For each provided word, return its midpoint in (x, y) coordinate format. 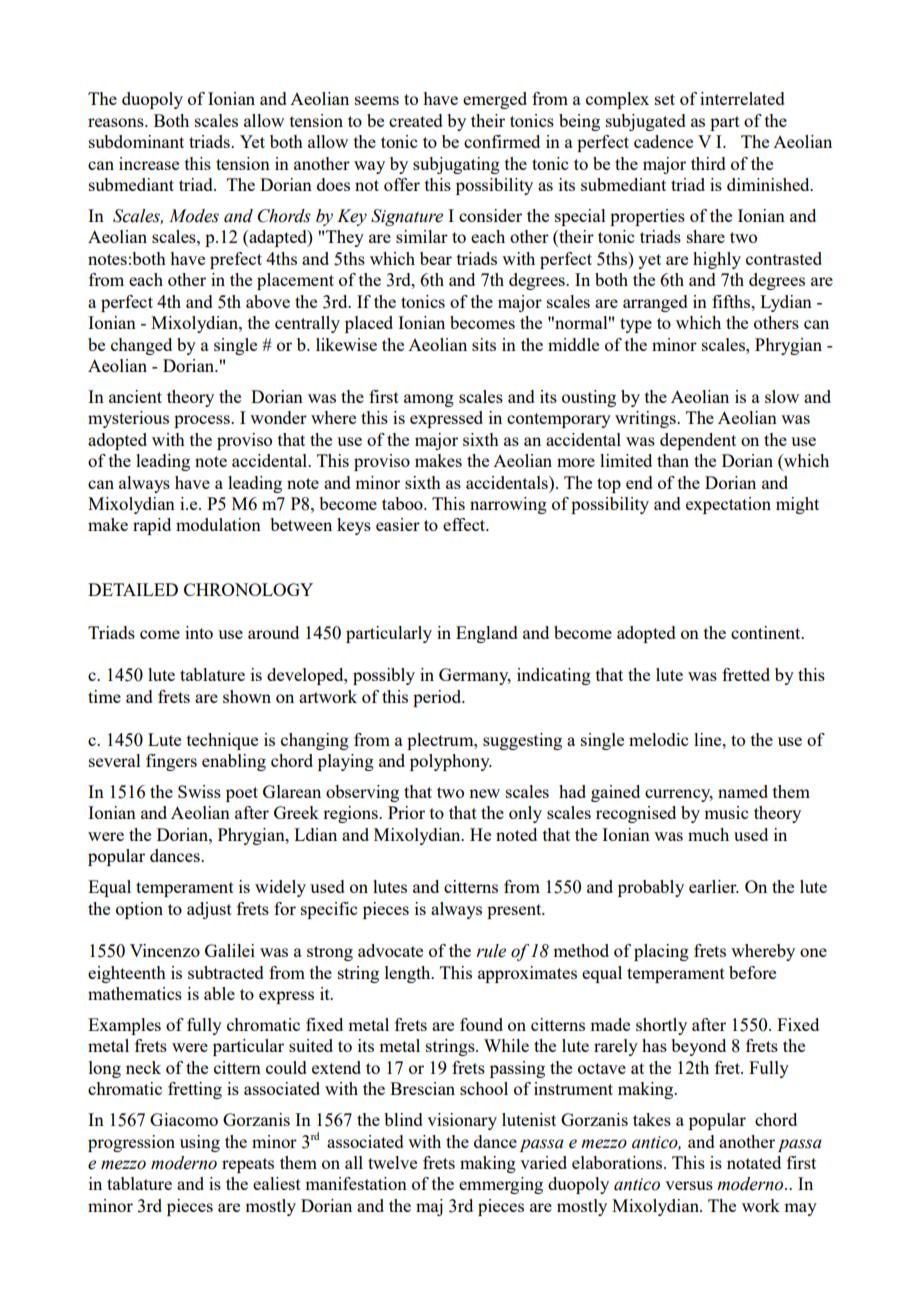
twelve (392, 1162)
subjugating (456, 165)
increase (149, 163)
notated (754, 1162)
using (200, 1143)
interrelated (742, 98)
